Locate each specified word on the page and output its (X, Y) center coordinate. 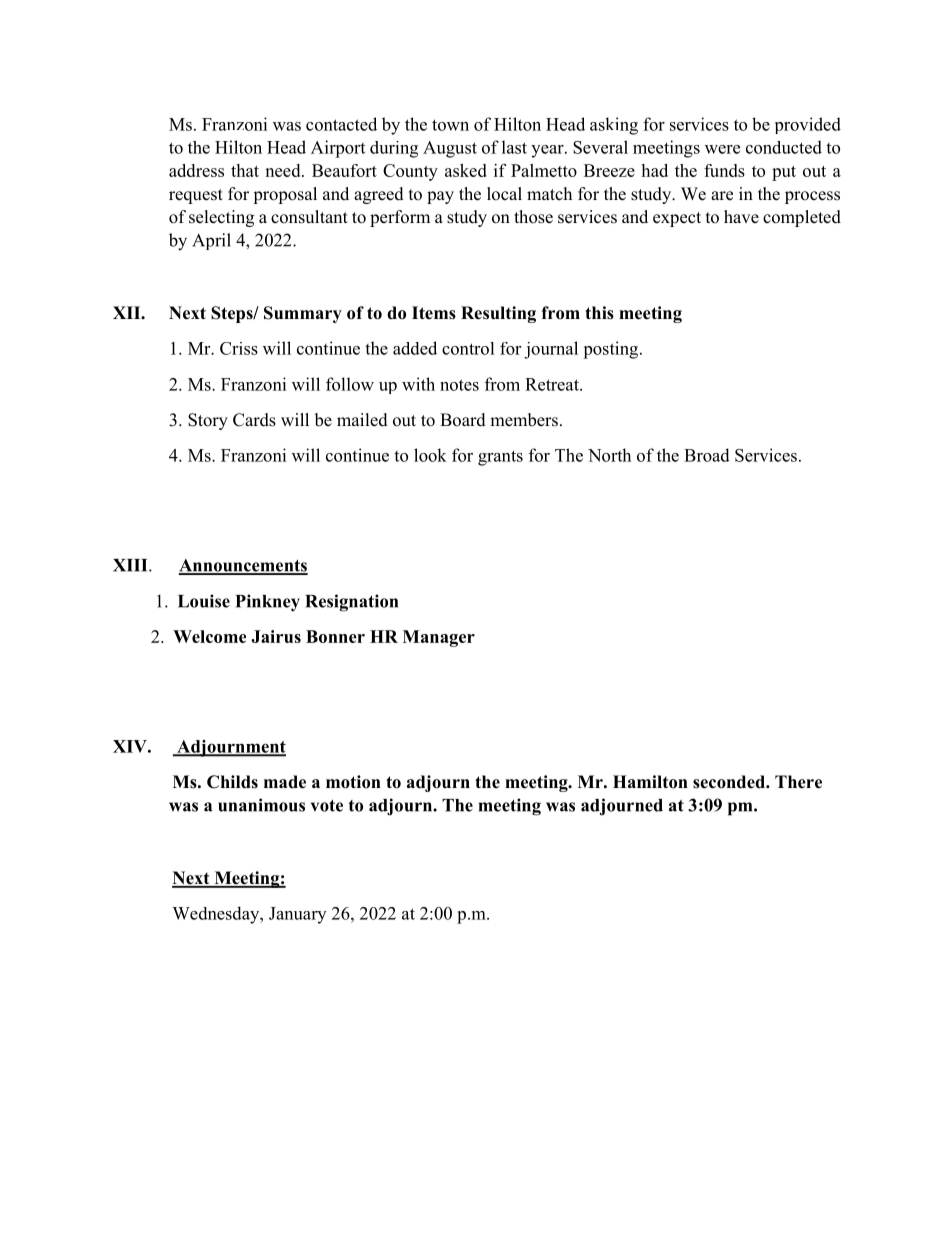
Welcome (209, 636)
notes (459, 385)
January (297, 915)
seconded (730, 782)
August (450, 149)
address (196, 170)
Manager (439, 638)
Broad (707, 455)
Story (208, 421)
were (722, 149)
